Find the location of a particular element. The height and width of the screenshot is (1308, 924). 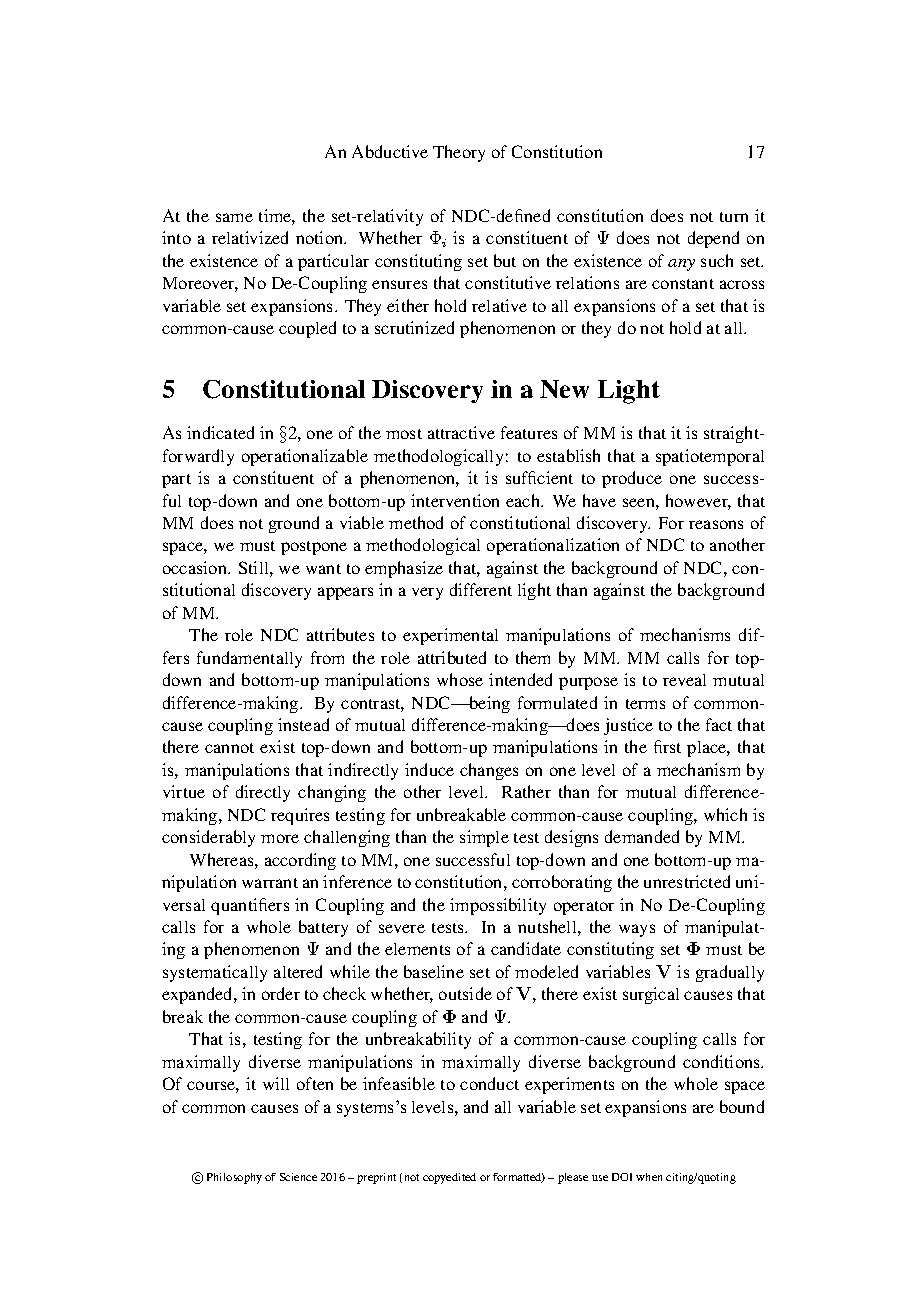

turn is located at coordinates (734, 217).
